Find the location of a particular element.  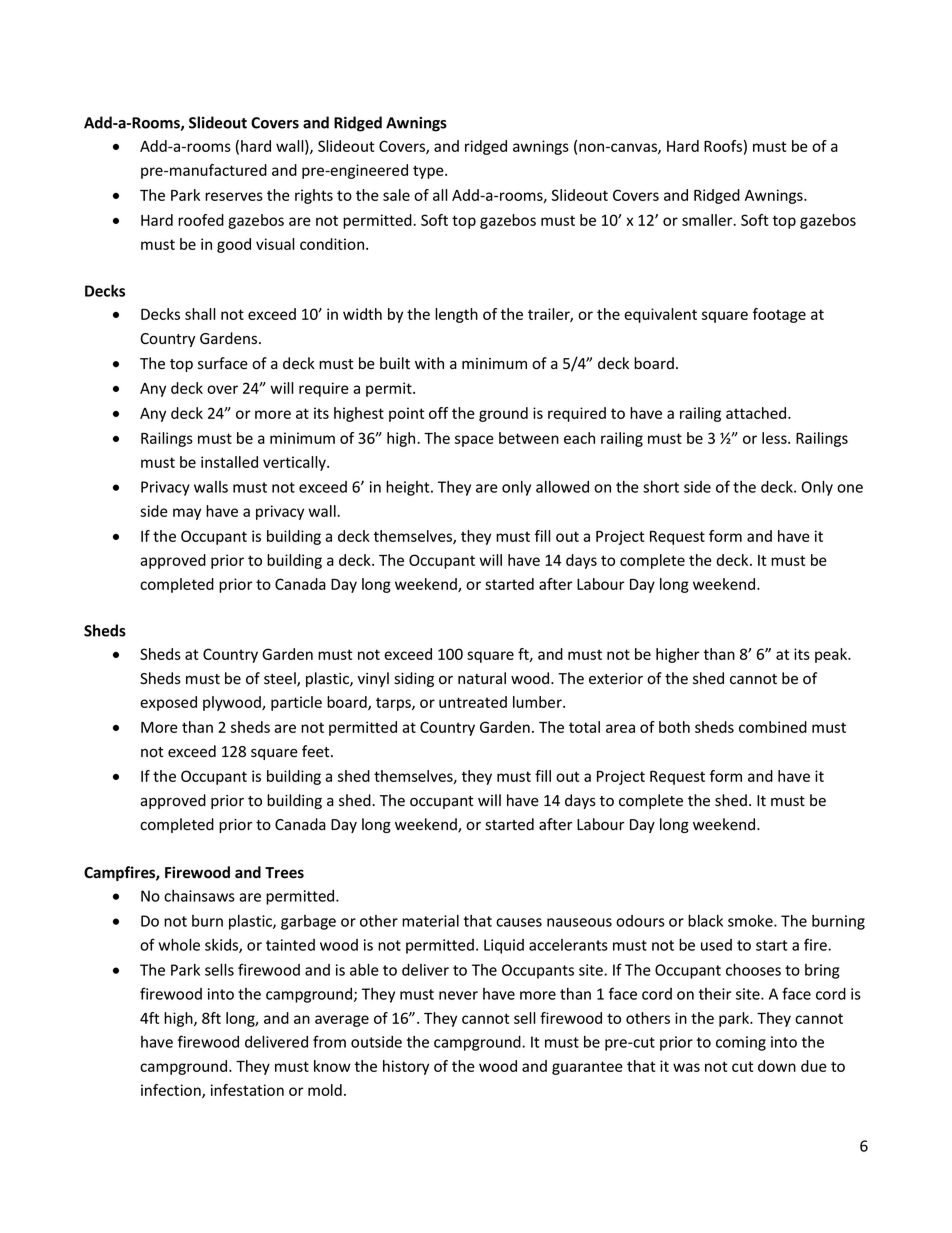

down is located at coordinates (777, 1066).
